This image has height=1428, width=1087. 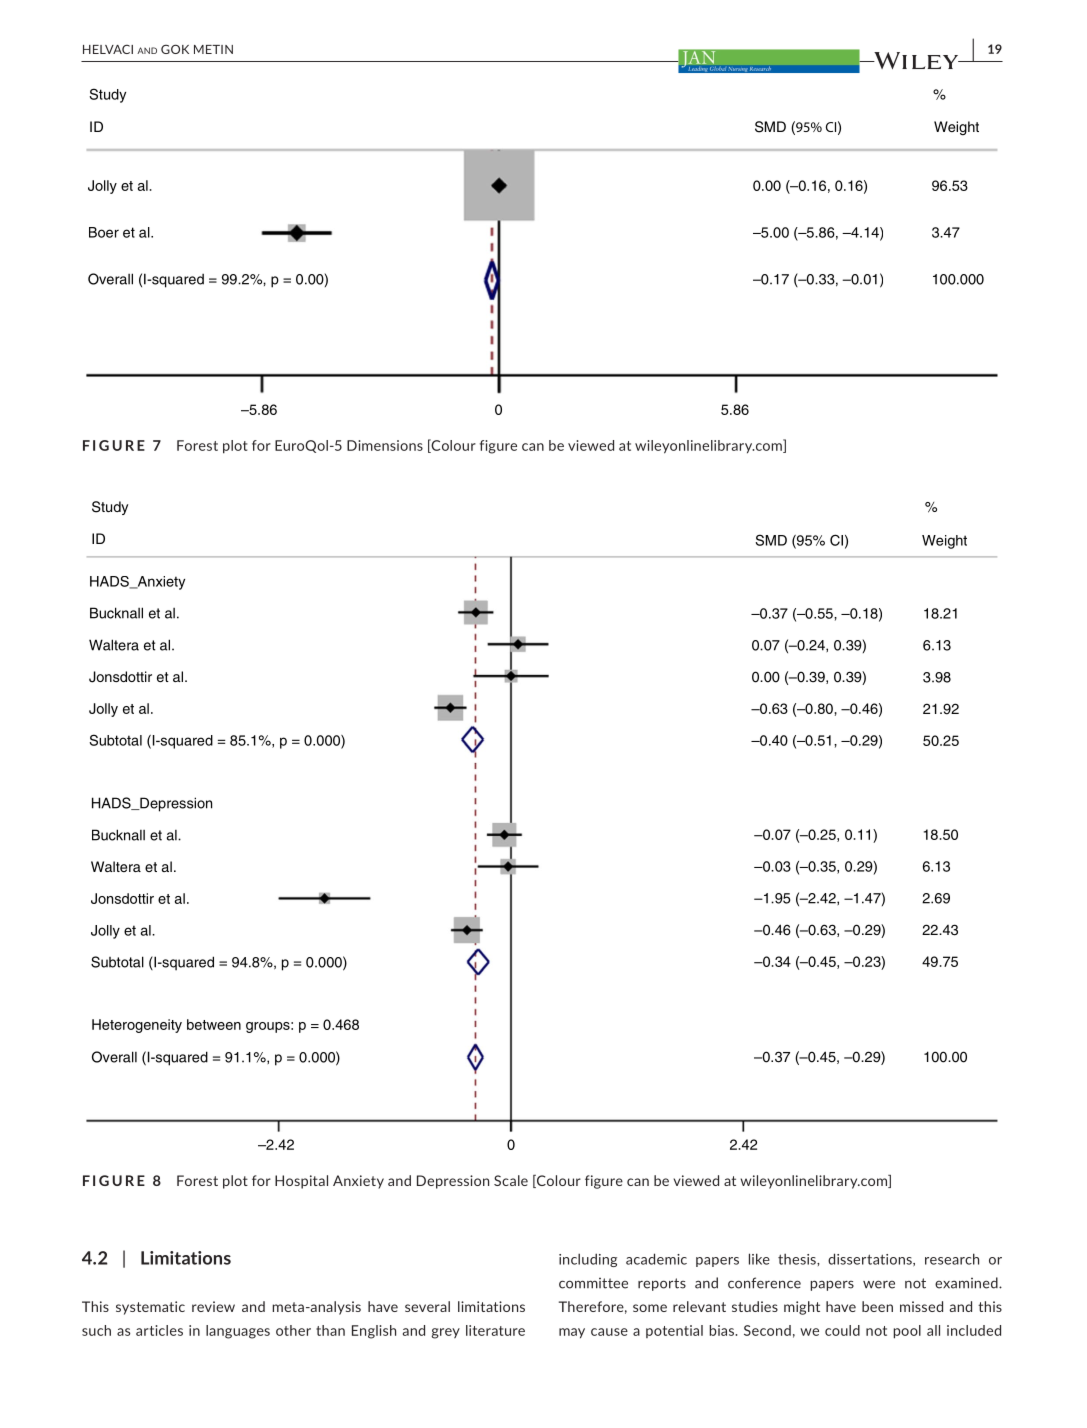 I want to click on thesis, so click(x=798, y=1259).
